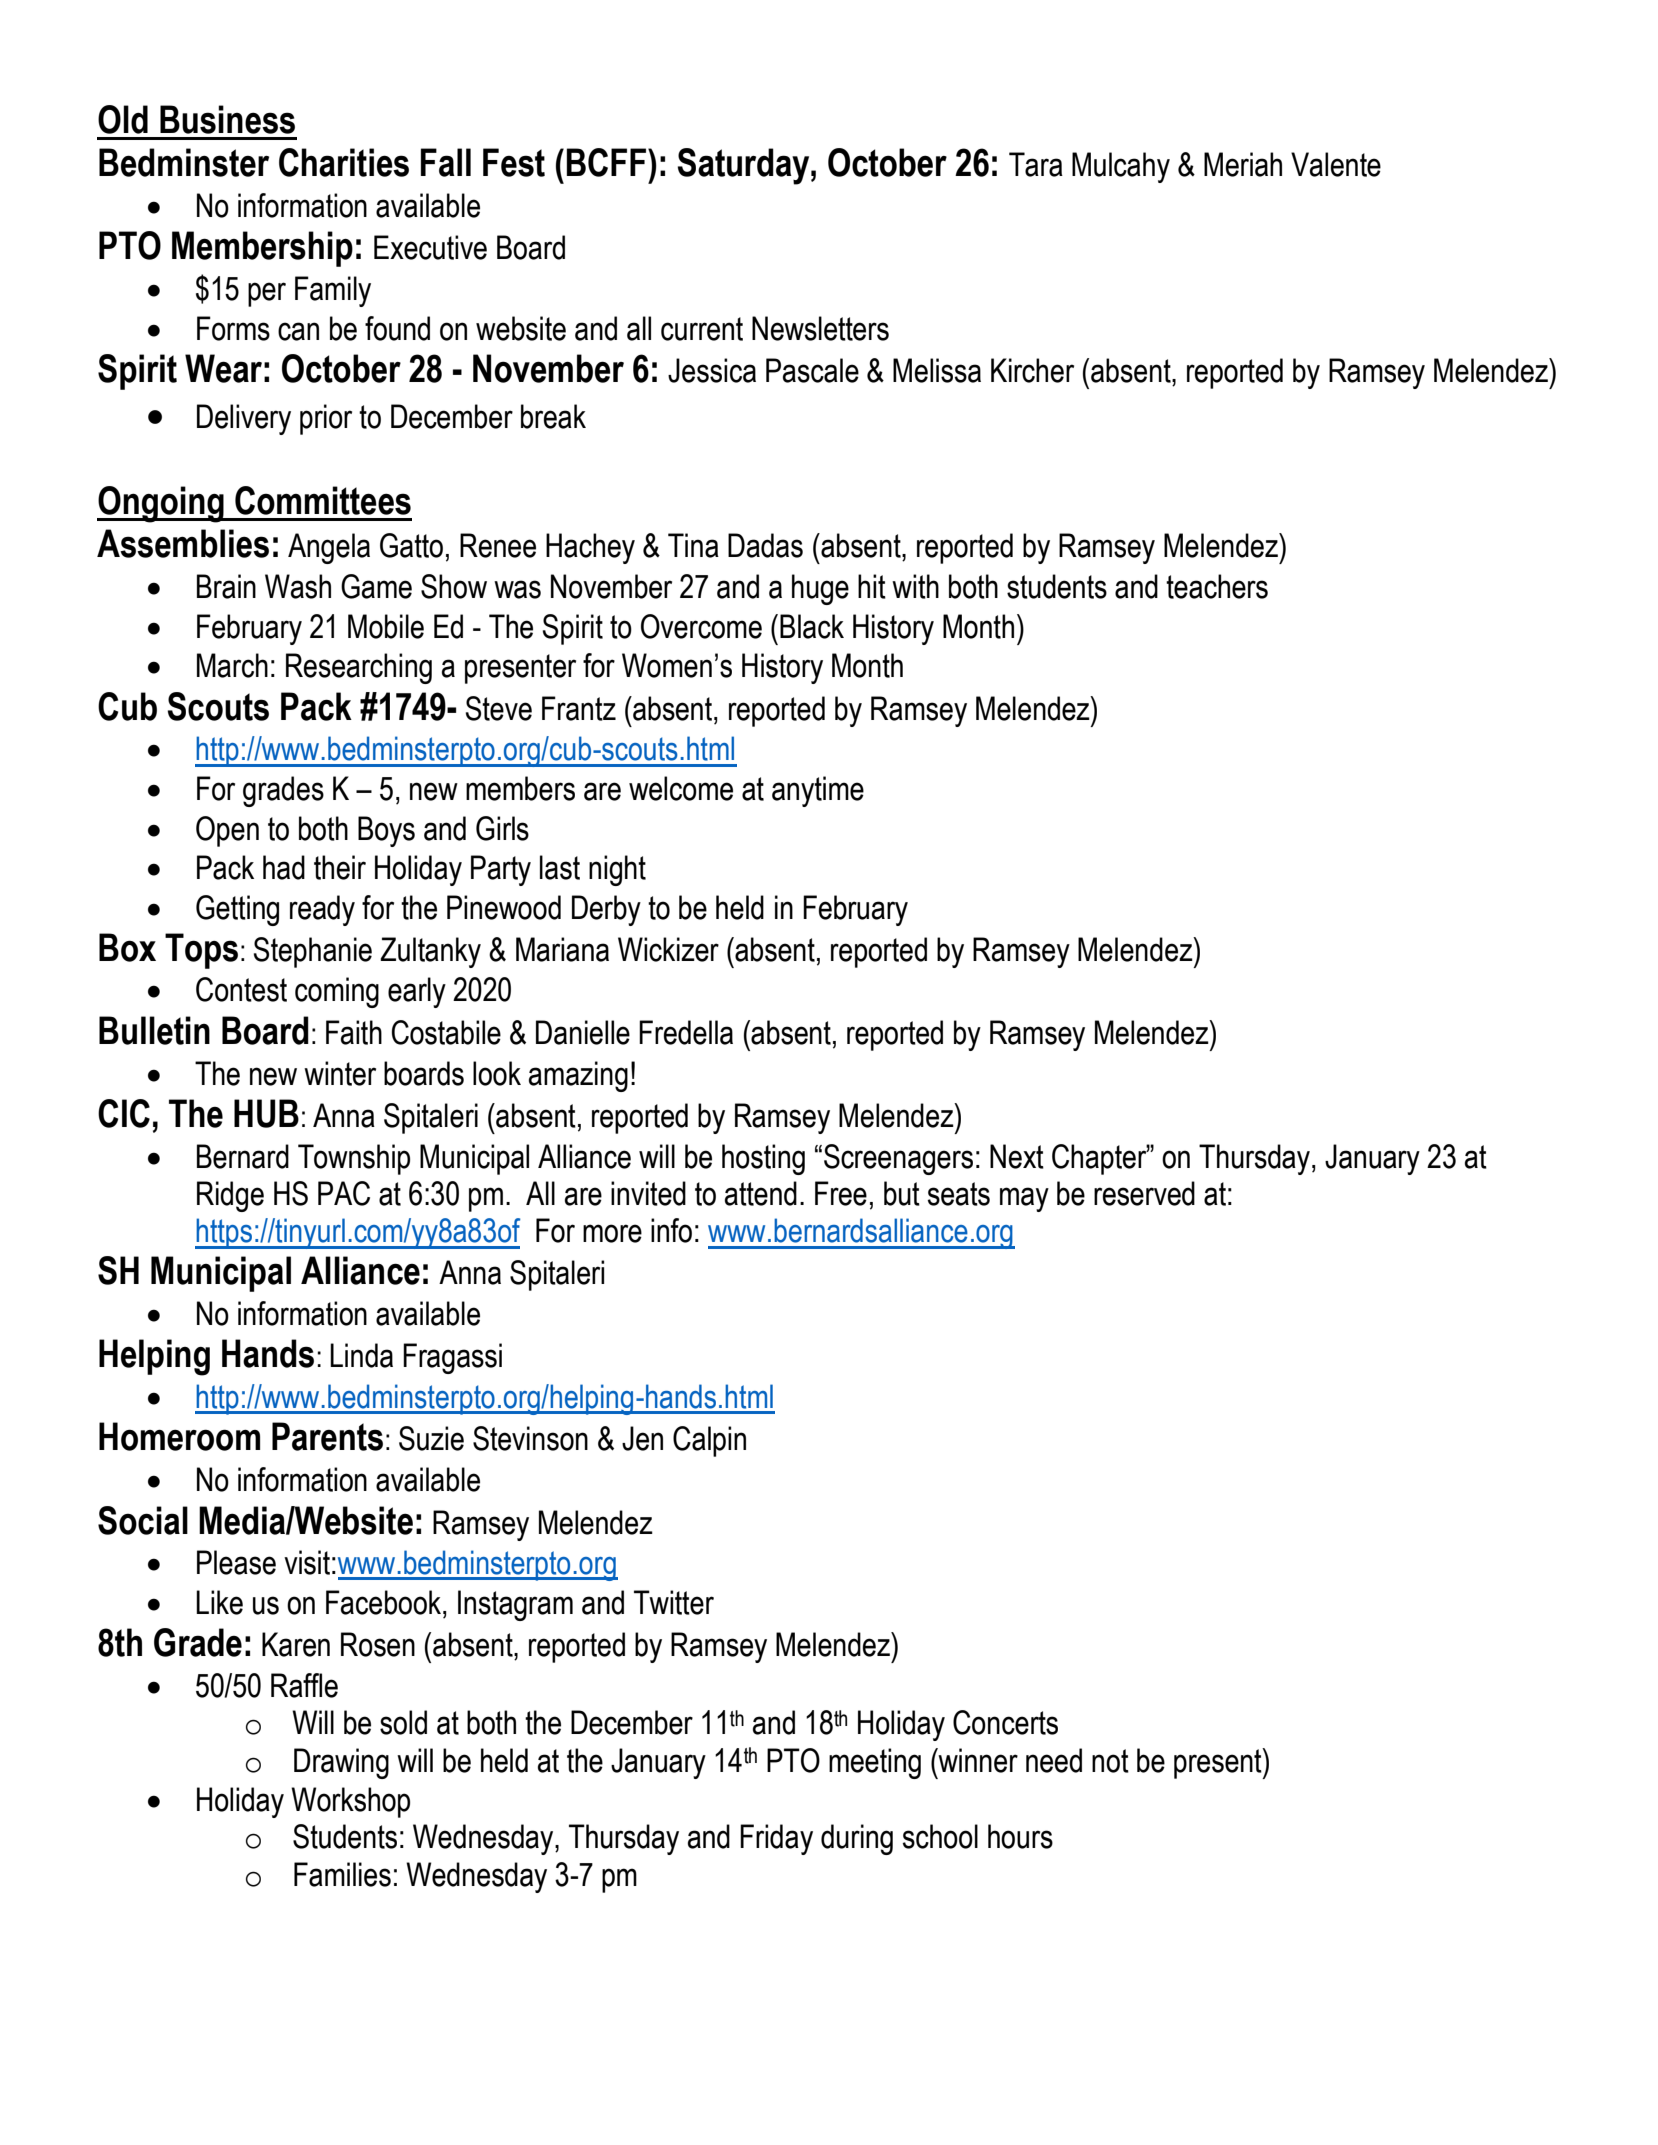 The width and height of the image is (1658, 2145). Describe the element at coordinates (514, 162) in the image. I see `Fest` at that location.
